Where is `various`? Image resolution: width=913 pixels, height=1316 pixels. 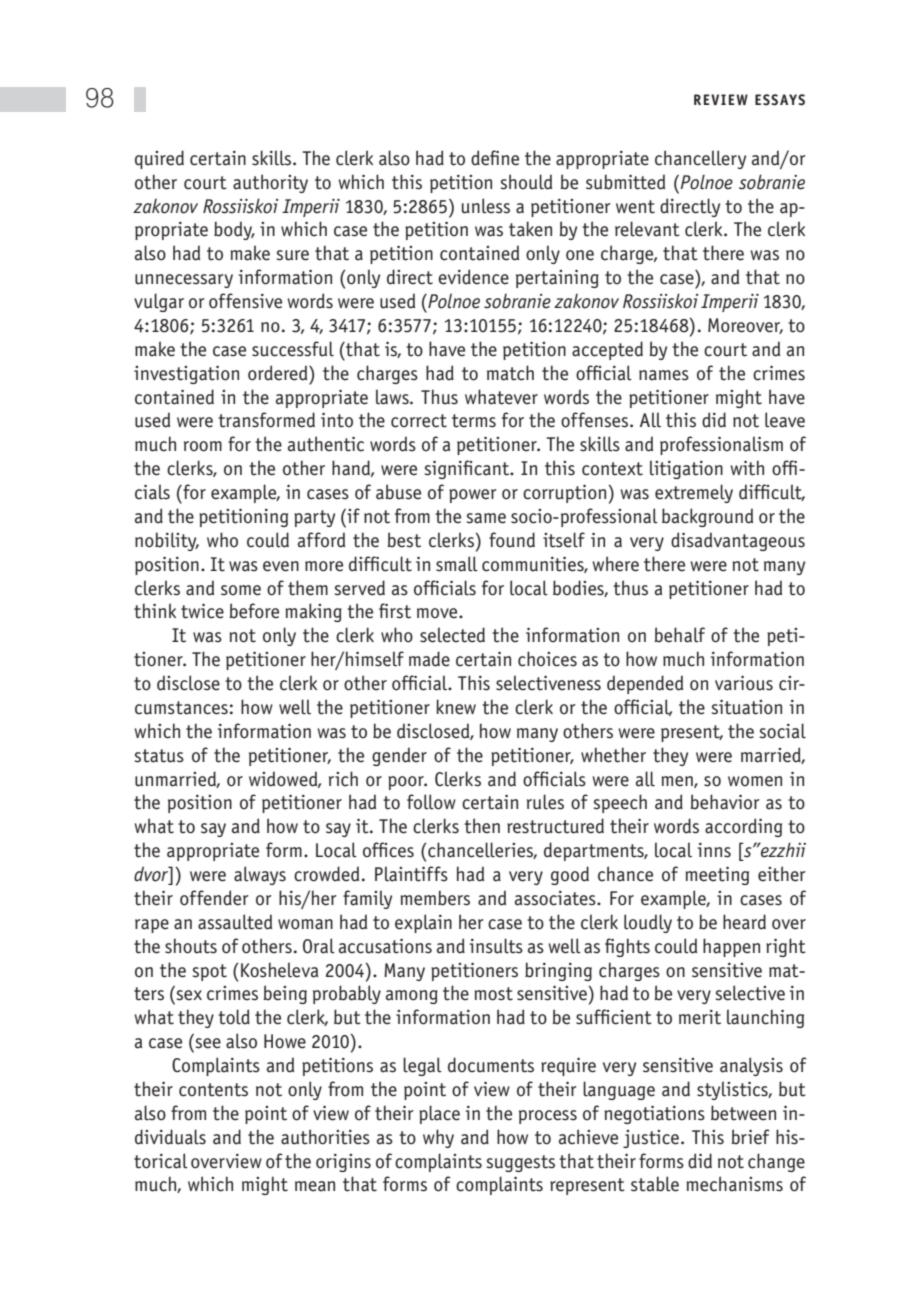 various is located at coordinates (744, 683).
